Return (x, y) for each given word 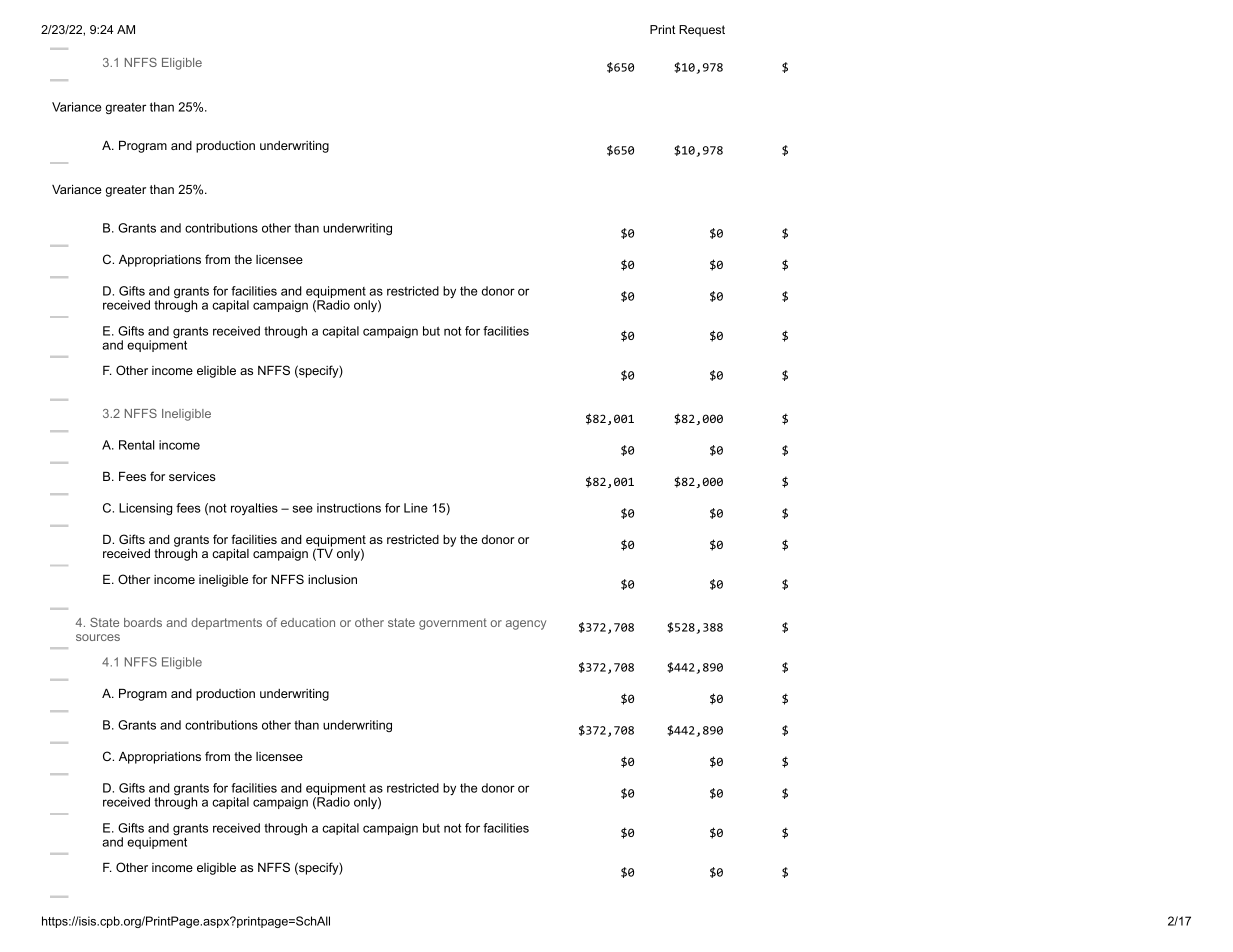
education (308, 622)
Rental (137, 445)
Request (702, 31)
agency (526, 625)
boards (143, 622)
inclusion (332, 579)
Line (416, 508)
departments (226, 624)
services (192, 476)
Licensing (145, 509)
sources (98, 637)
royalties (254, 509)
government (453, 624)
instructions (349, 508)
